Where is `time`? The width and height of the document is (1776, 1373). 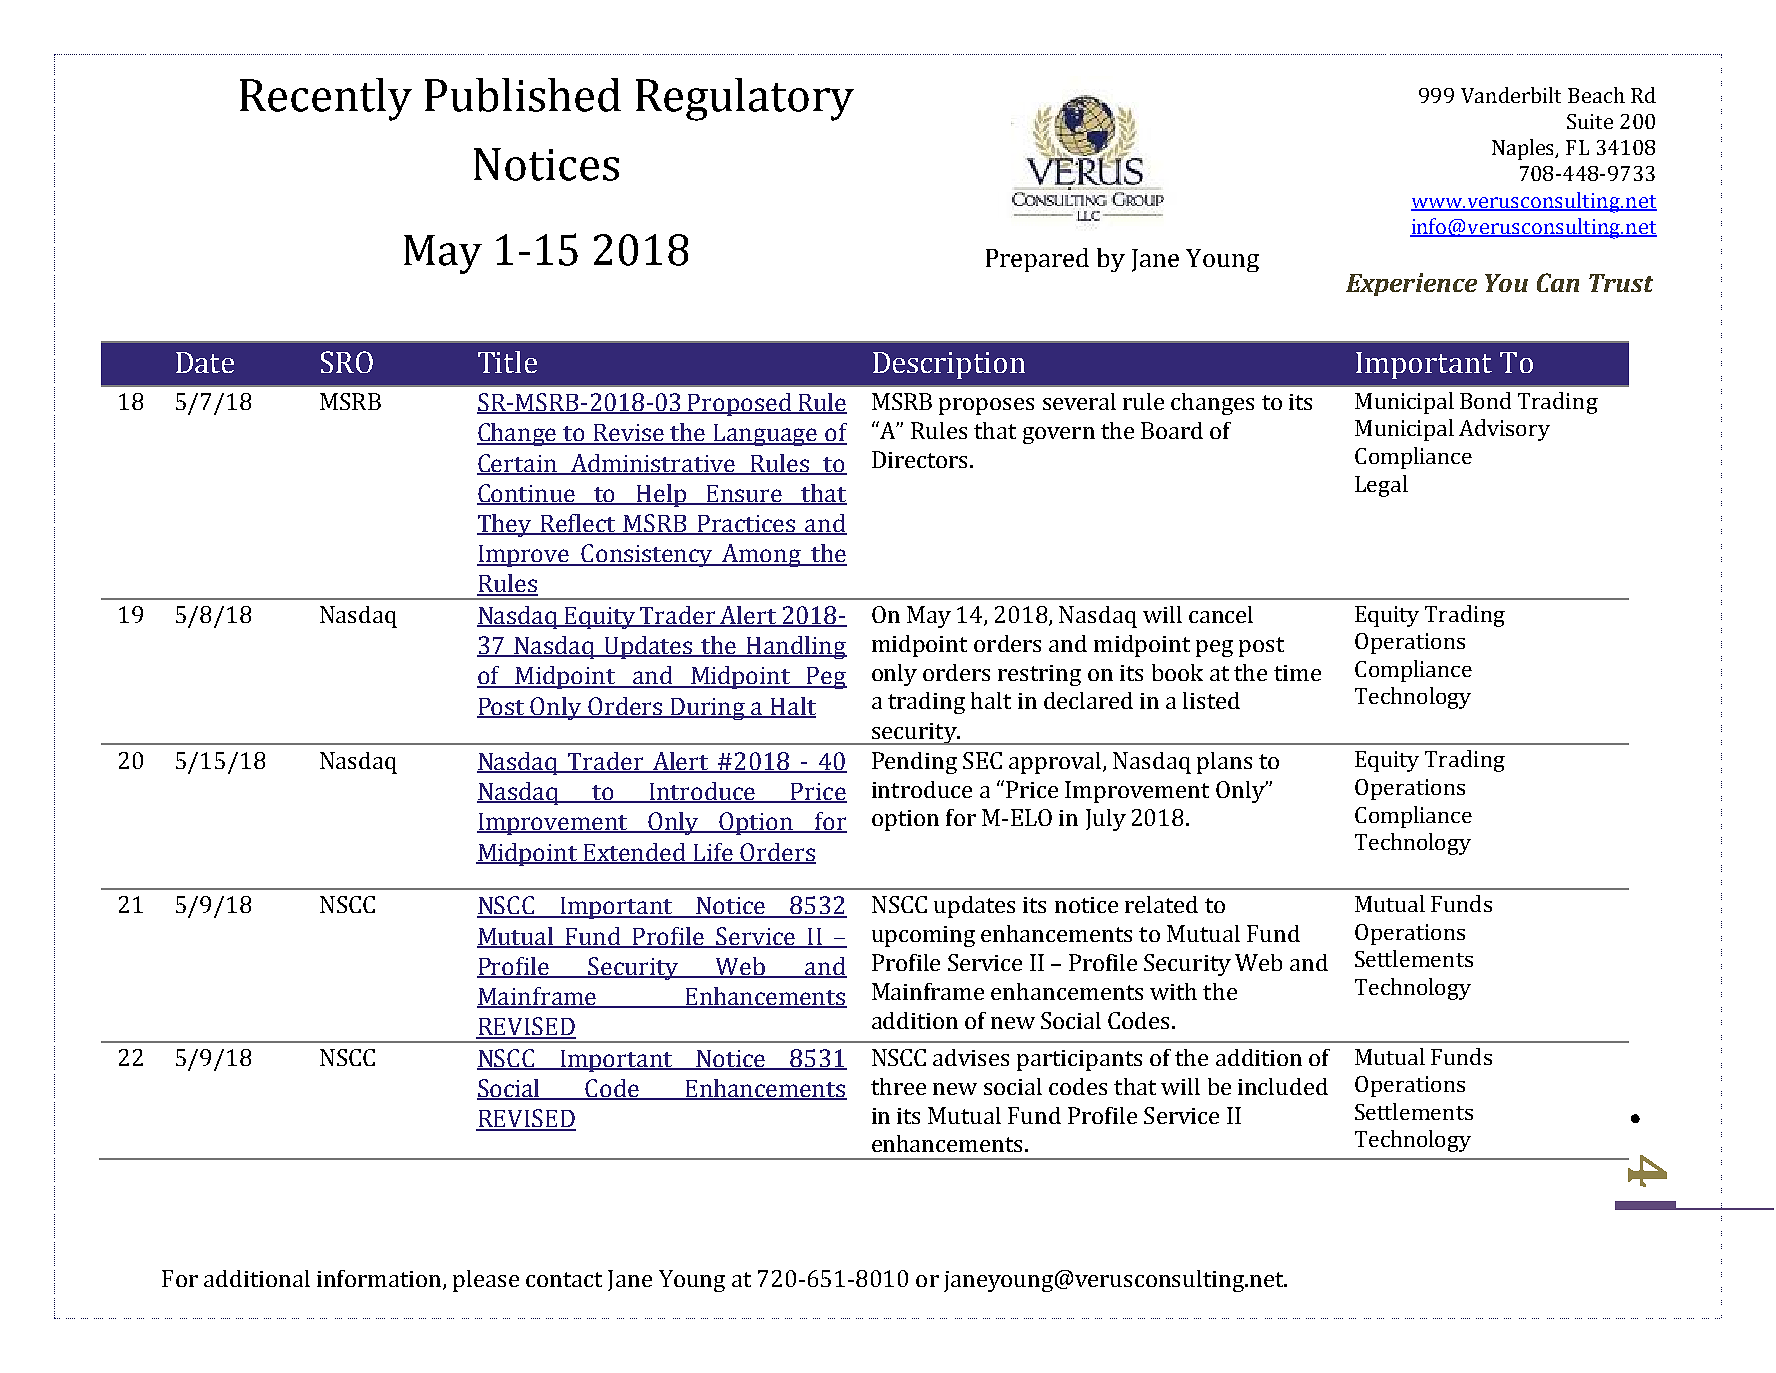 time is located at coordinates (1297, 673).
